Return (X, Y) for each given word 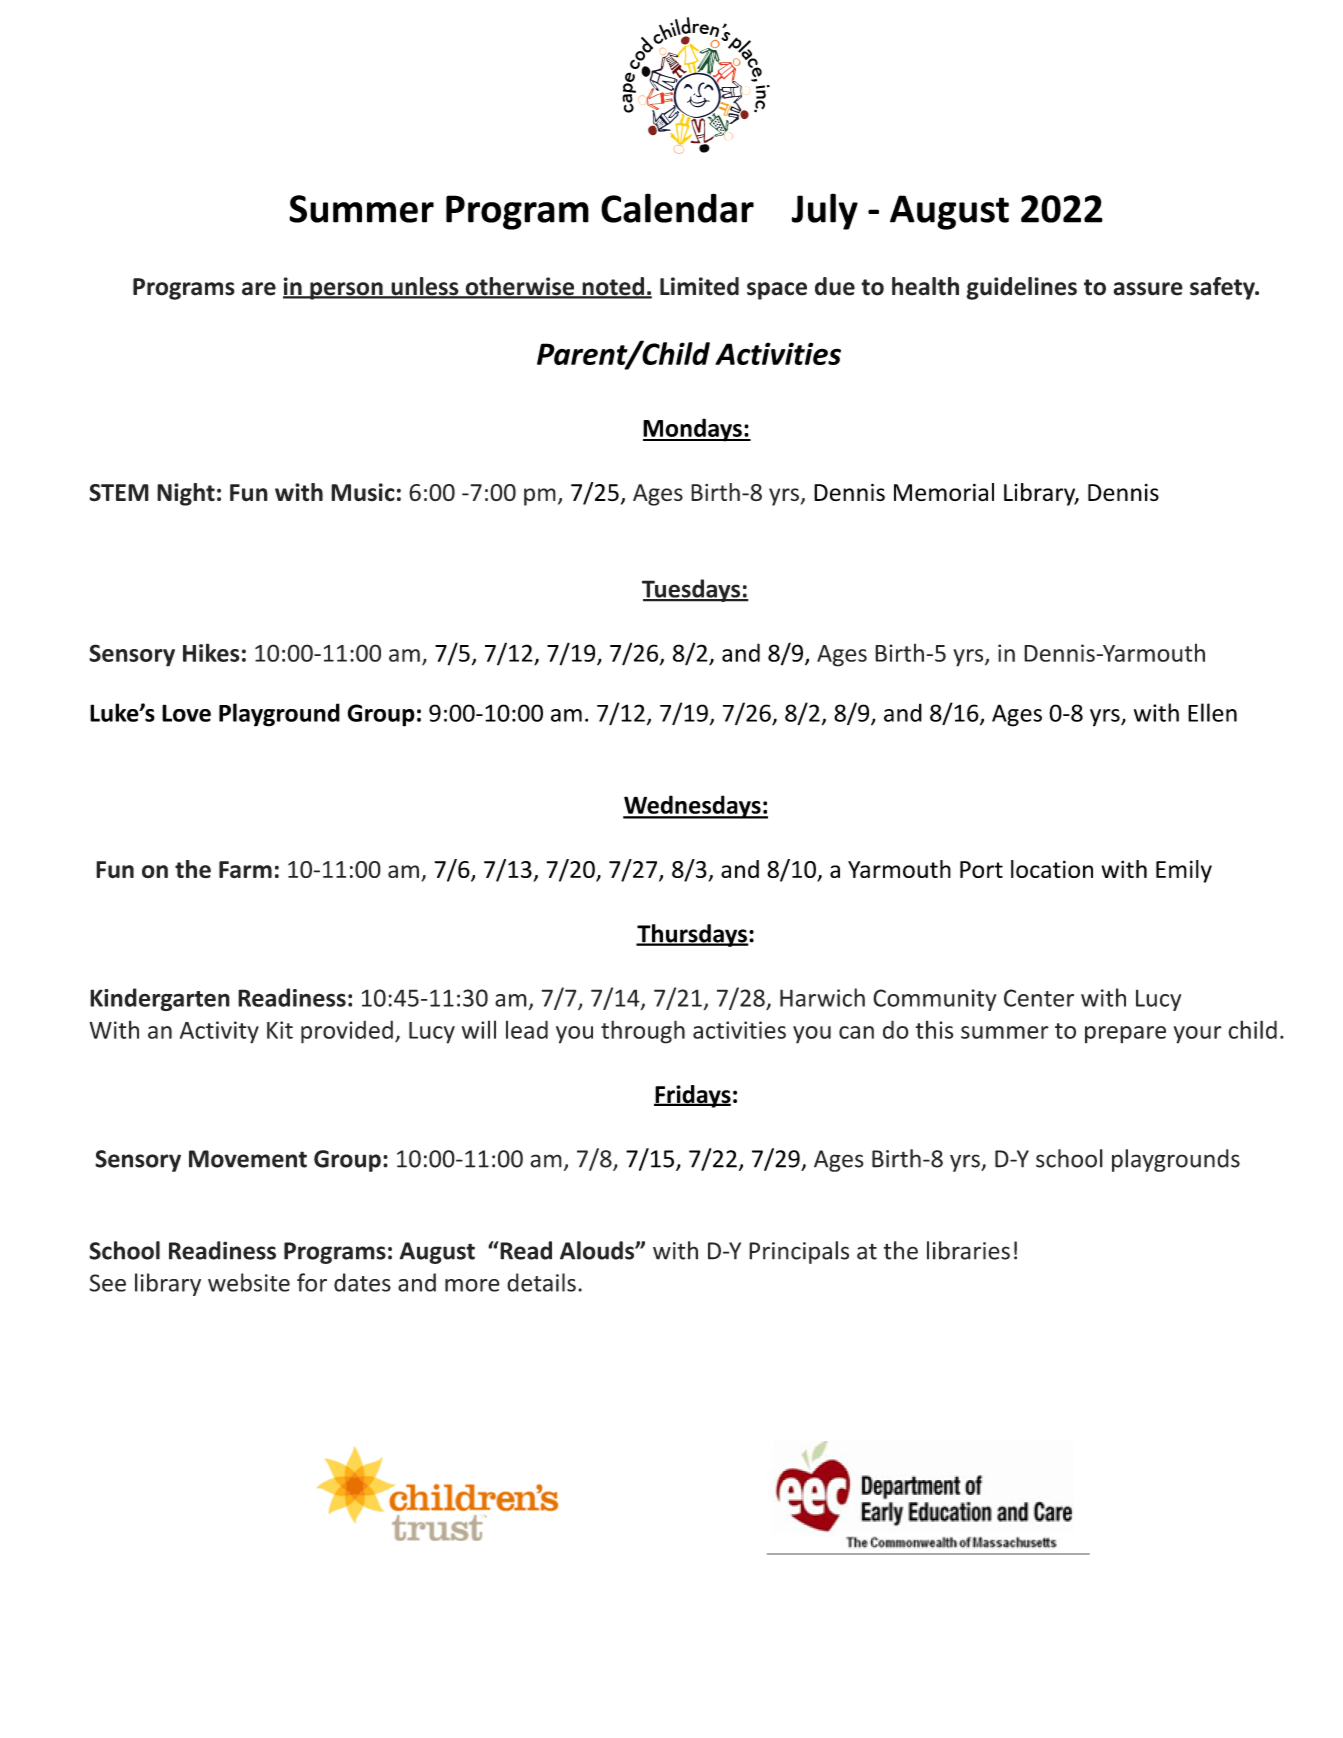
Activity (219, 1032)
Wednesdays (693, 807)
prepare (1125, 1035)
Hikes (211, 652)
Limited (699, 286)
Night (186, 494)
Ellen (1212, 712)
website (249, 1282)
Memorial (944, 492)
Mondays (693, 430)
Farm (245, 870)
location (1052, 869)
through (643, 1032)
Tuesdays (692, 590)
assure (1148, 289)
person (346, 291)
